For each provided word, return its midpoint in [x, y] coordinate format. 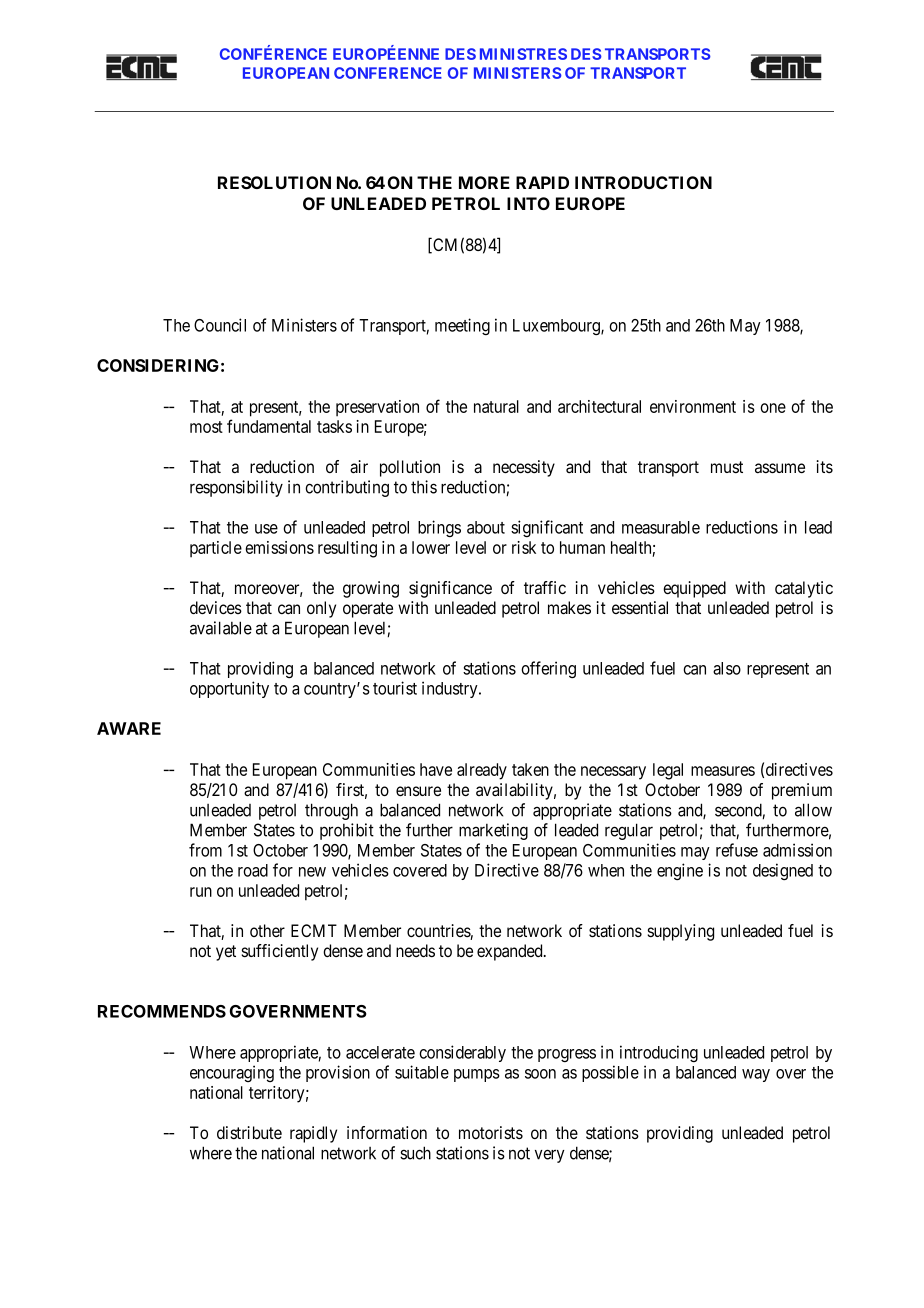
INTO [528, 203]
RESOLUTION [274, 182]
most [206, 427]
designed [783, 871]
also [727, 668]
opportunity [229, 689]
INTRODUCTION [643, 182]
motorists [491, 1132]
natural [496, 406]
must [727, 467]
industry [451, 689]
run [201, 892]
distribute [249, 1132]
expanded [511, 952]
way [756, 1075]
